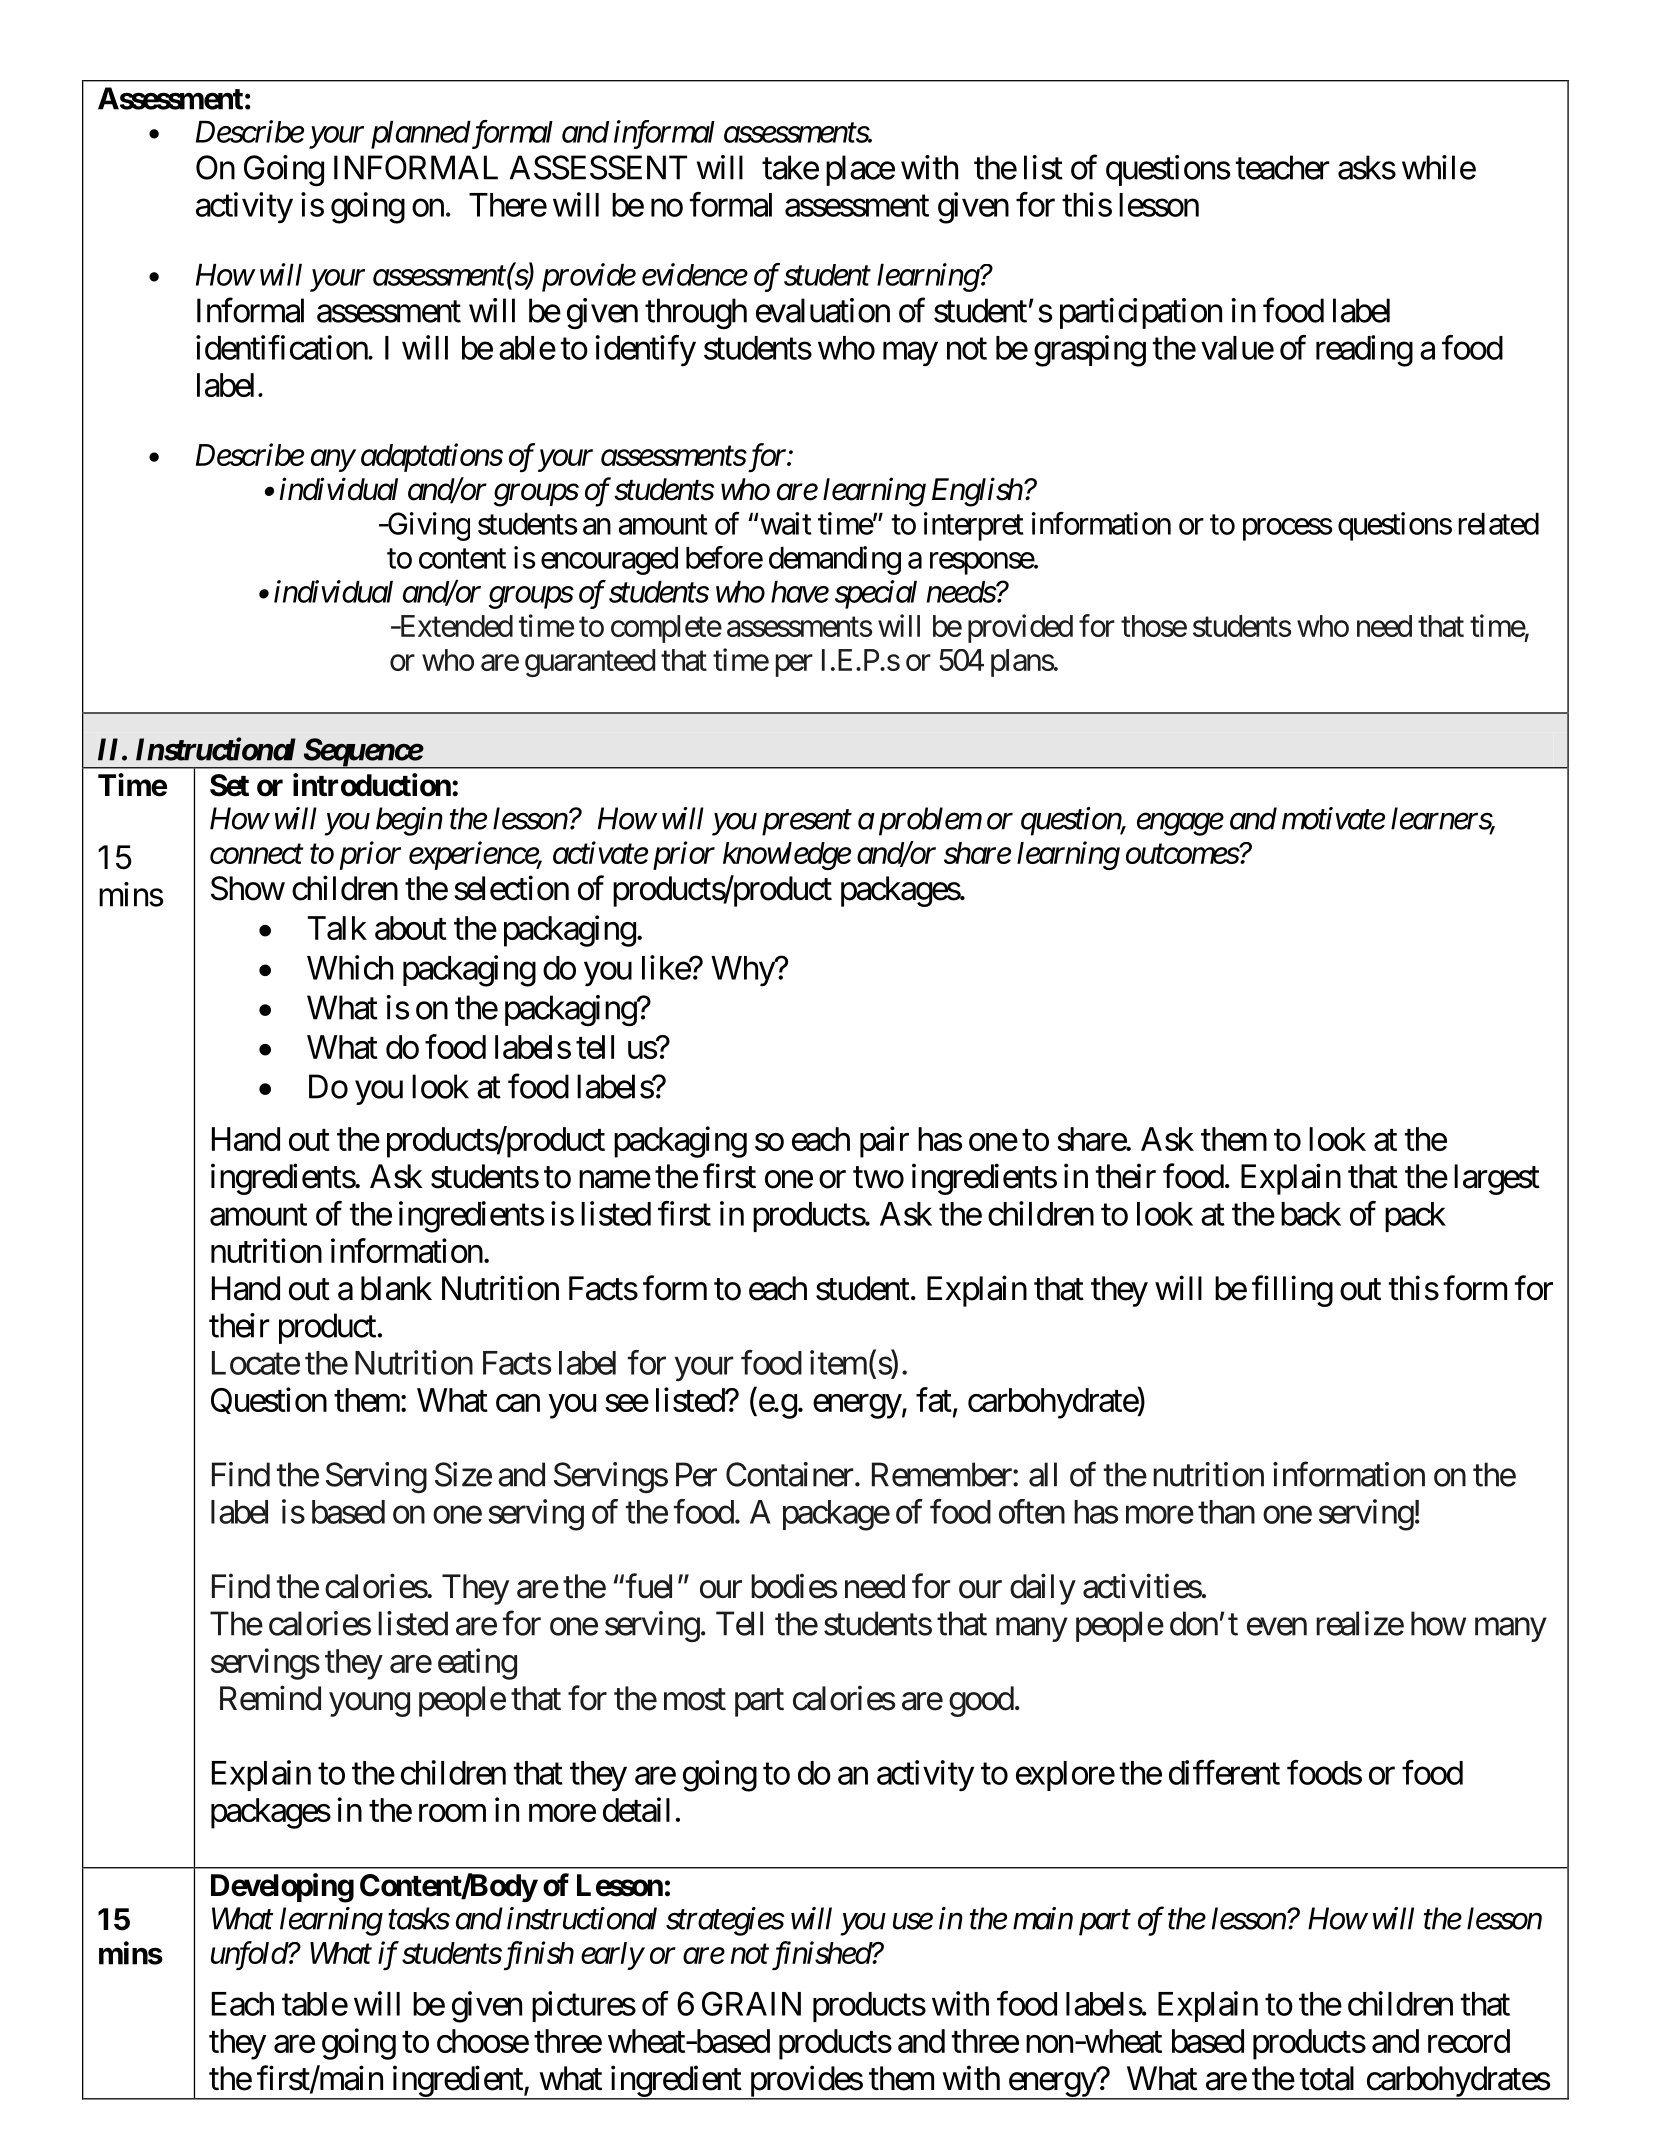 The image size is (1653, 2139). Describe the element at coordinates (452, 1813) in the screenshot. I see `room` at that location.
